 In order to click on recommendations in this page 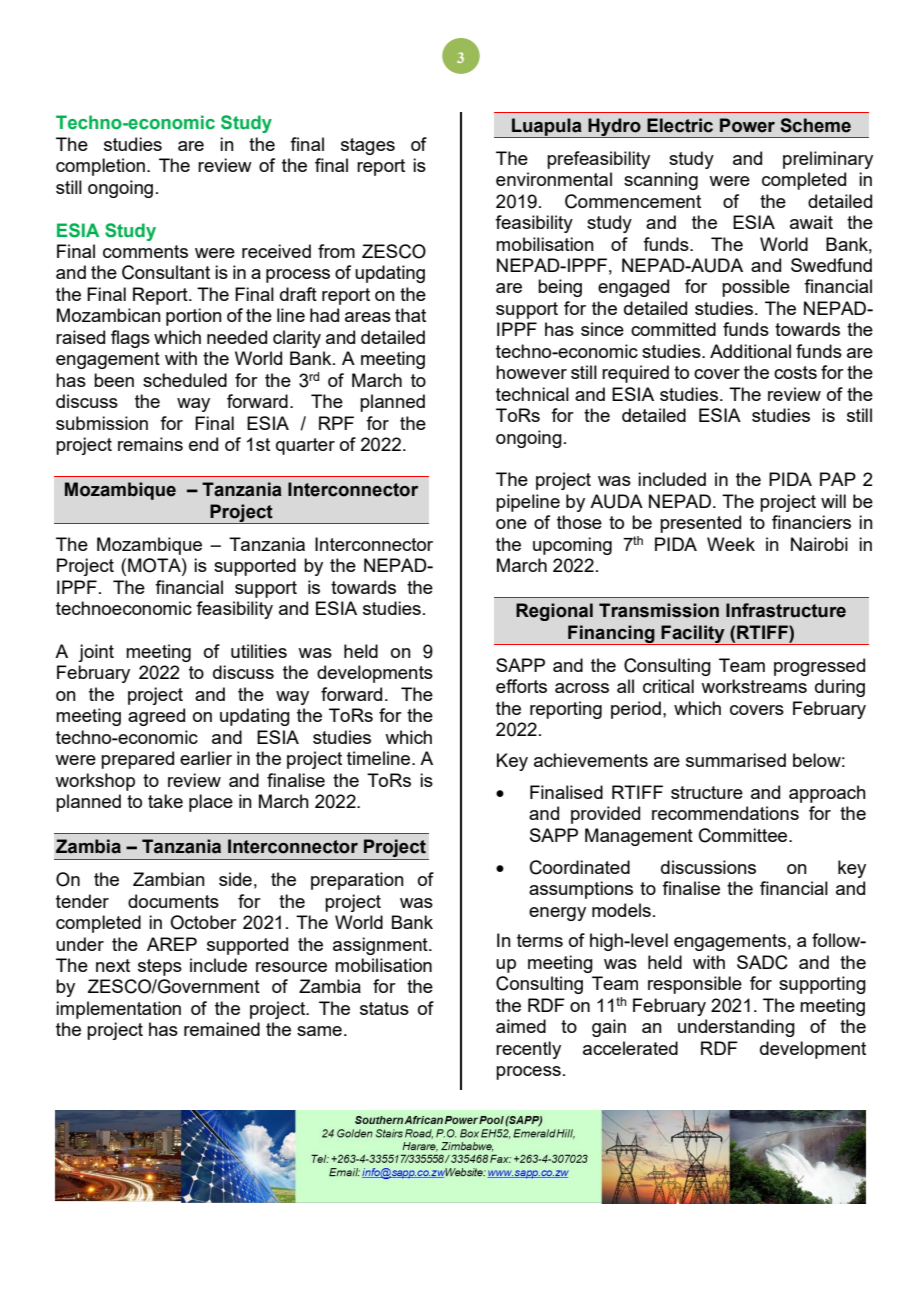, I will do `click(725, 813)`.
